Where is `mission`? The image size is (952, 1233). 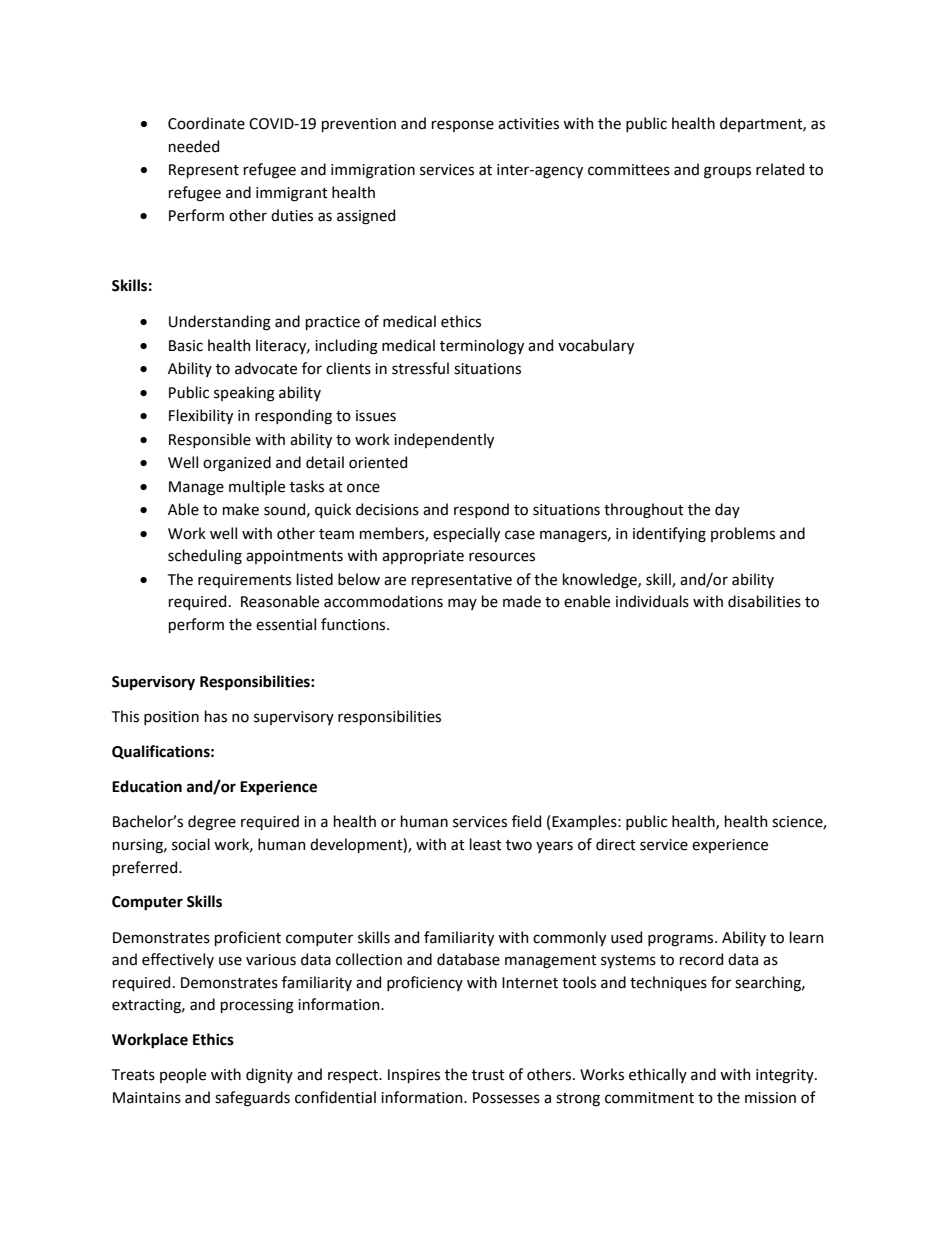 mission is located at coordinates (770, 1098).
